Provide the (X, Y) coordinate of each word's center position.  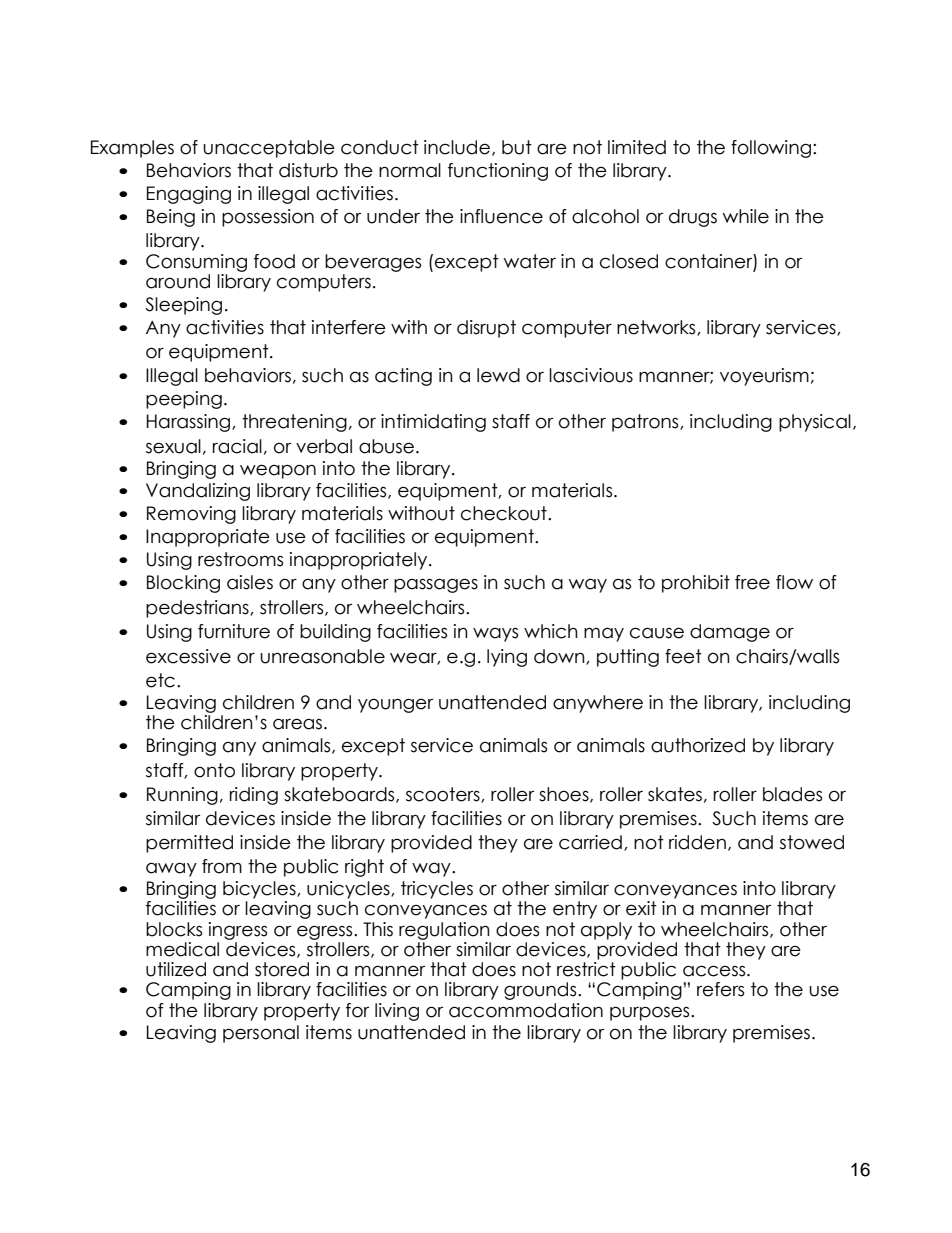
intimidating (433, 423)
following (771, 149)
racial (237, 446)
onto (214, 770)
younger (395, 705)
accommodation (526, 1010)
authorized (698, 745)
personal (261, 1034)
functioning (498, 172)
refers (720, 989)
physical (815, 423)
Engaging (189, 195)
